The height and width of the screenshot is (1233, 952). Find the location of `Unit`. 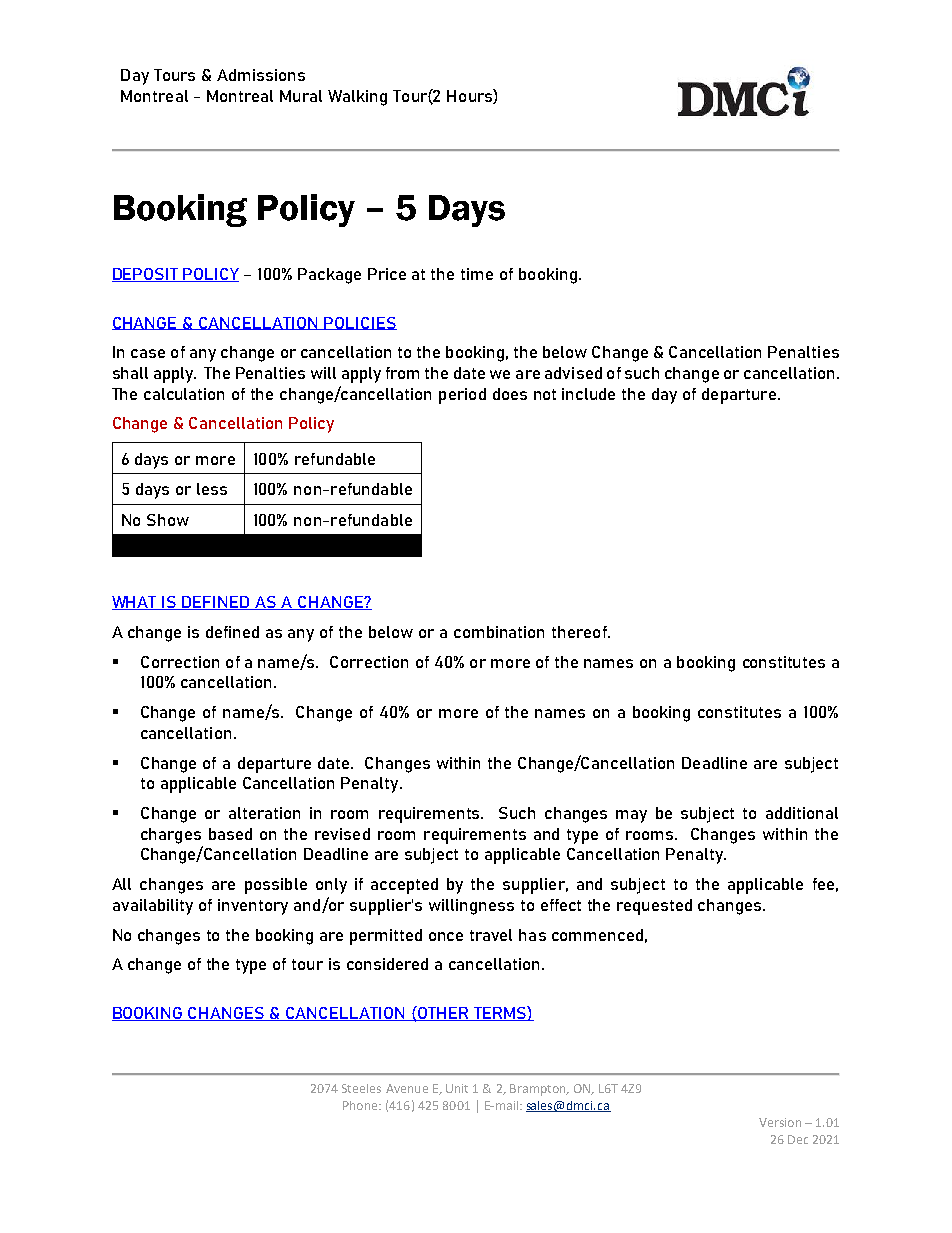

Unit is located at coordinates (457, 1088).
